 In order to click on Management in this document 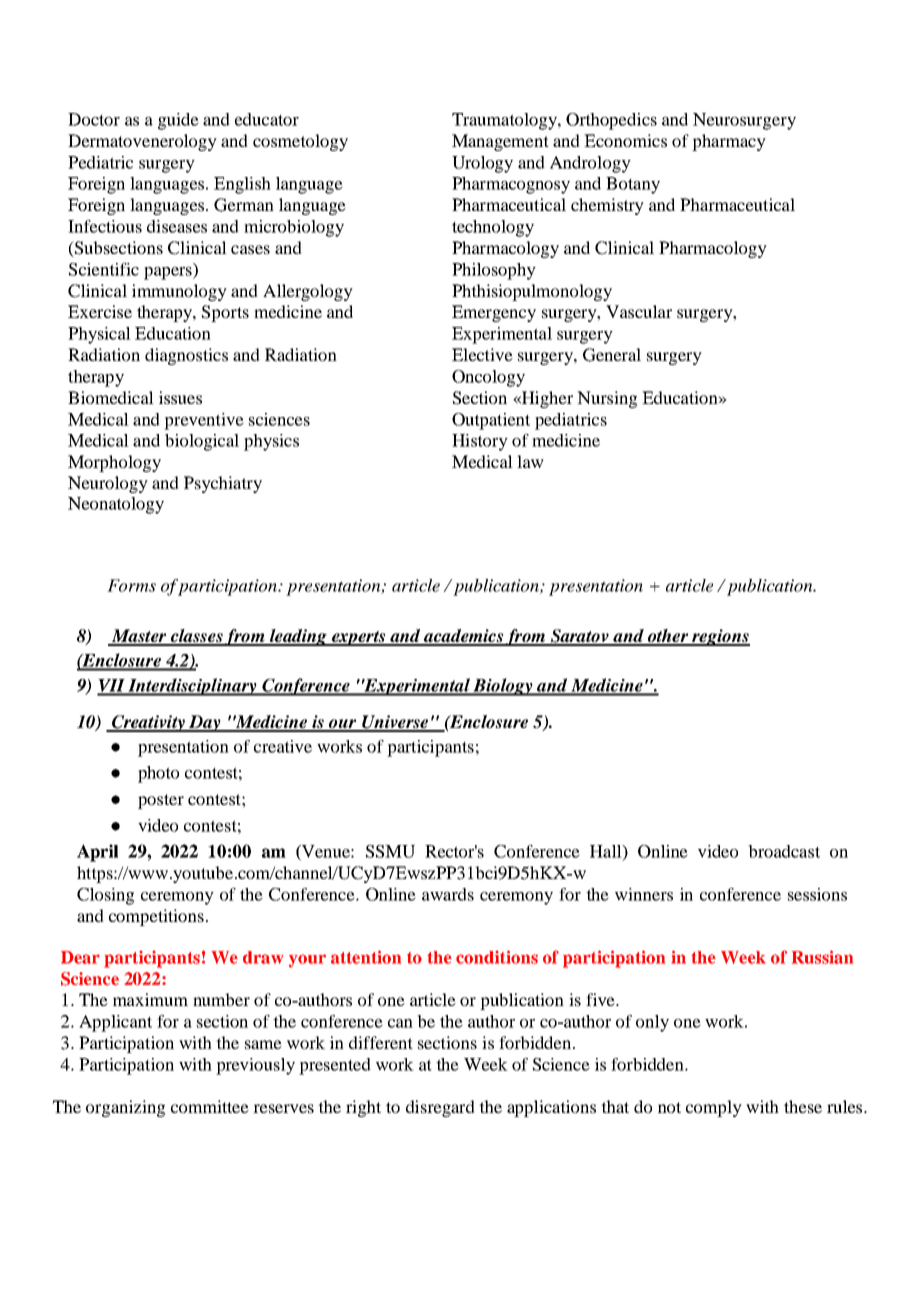, I will do `click(500, 142)`.
